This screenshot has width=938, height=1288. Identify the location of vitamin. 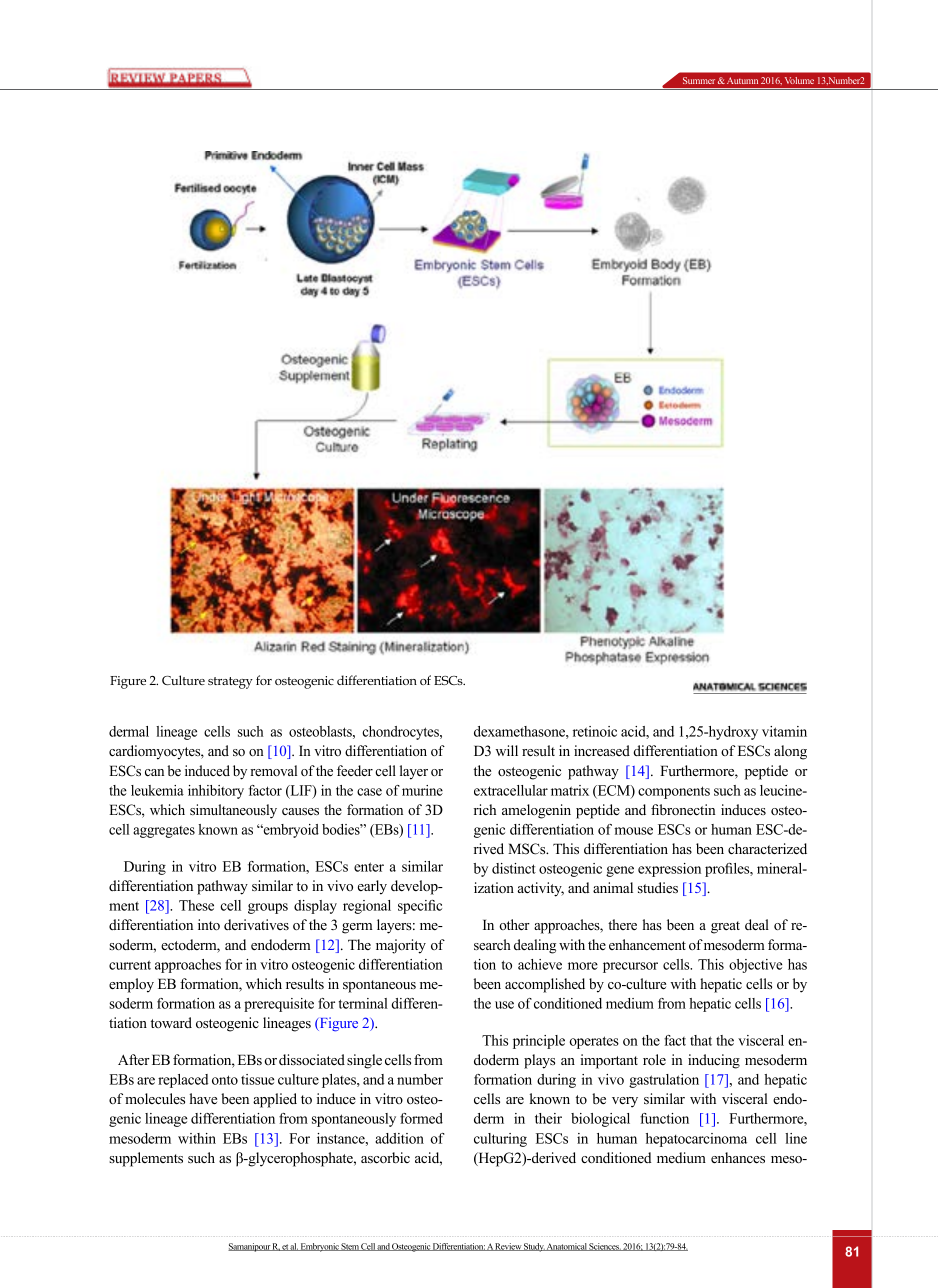
(784, 731).
